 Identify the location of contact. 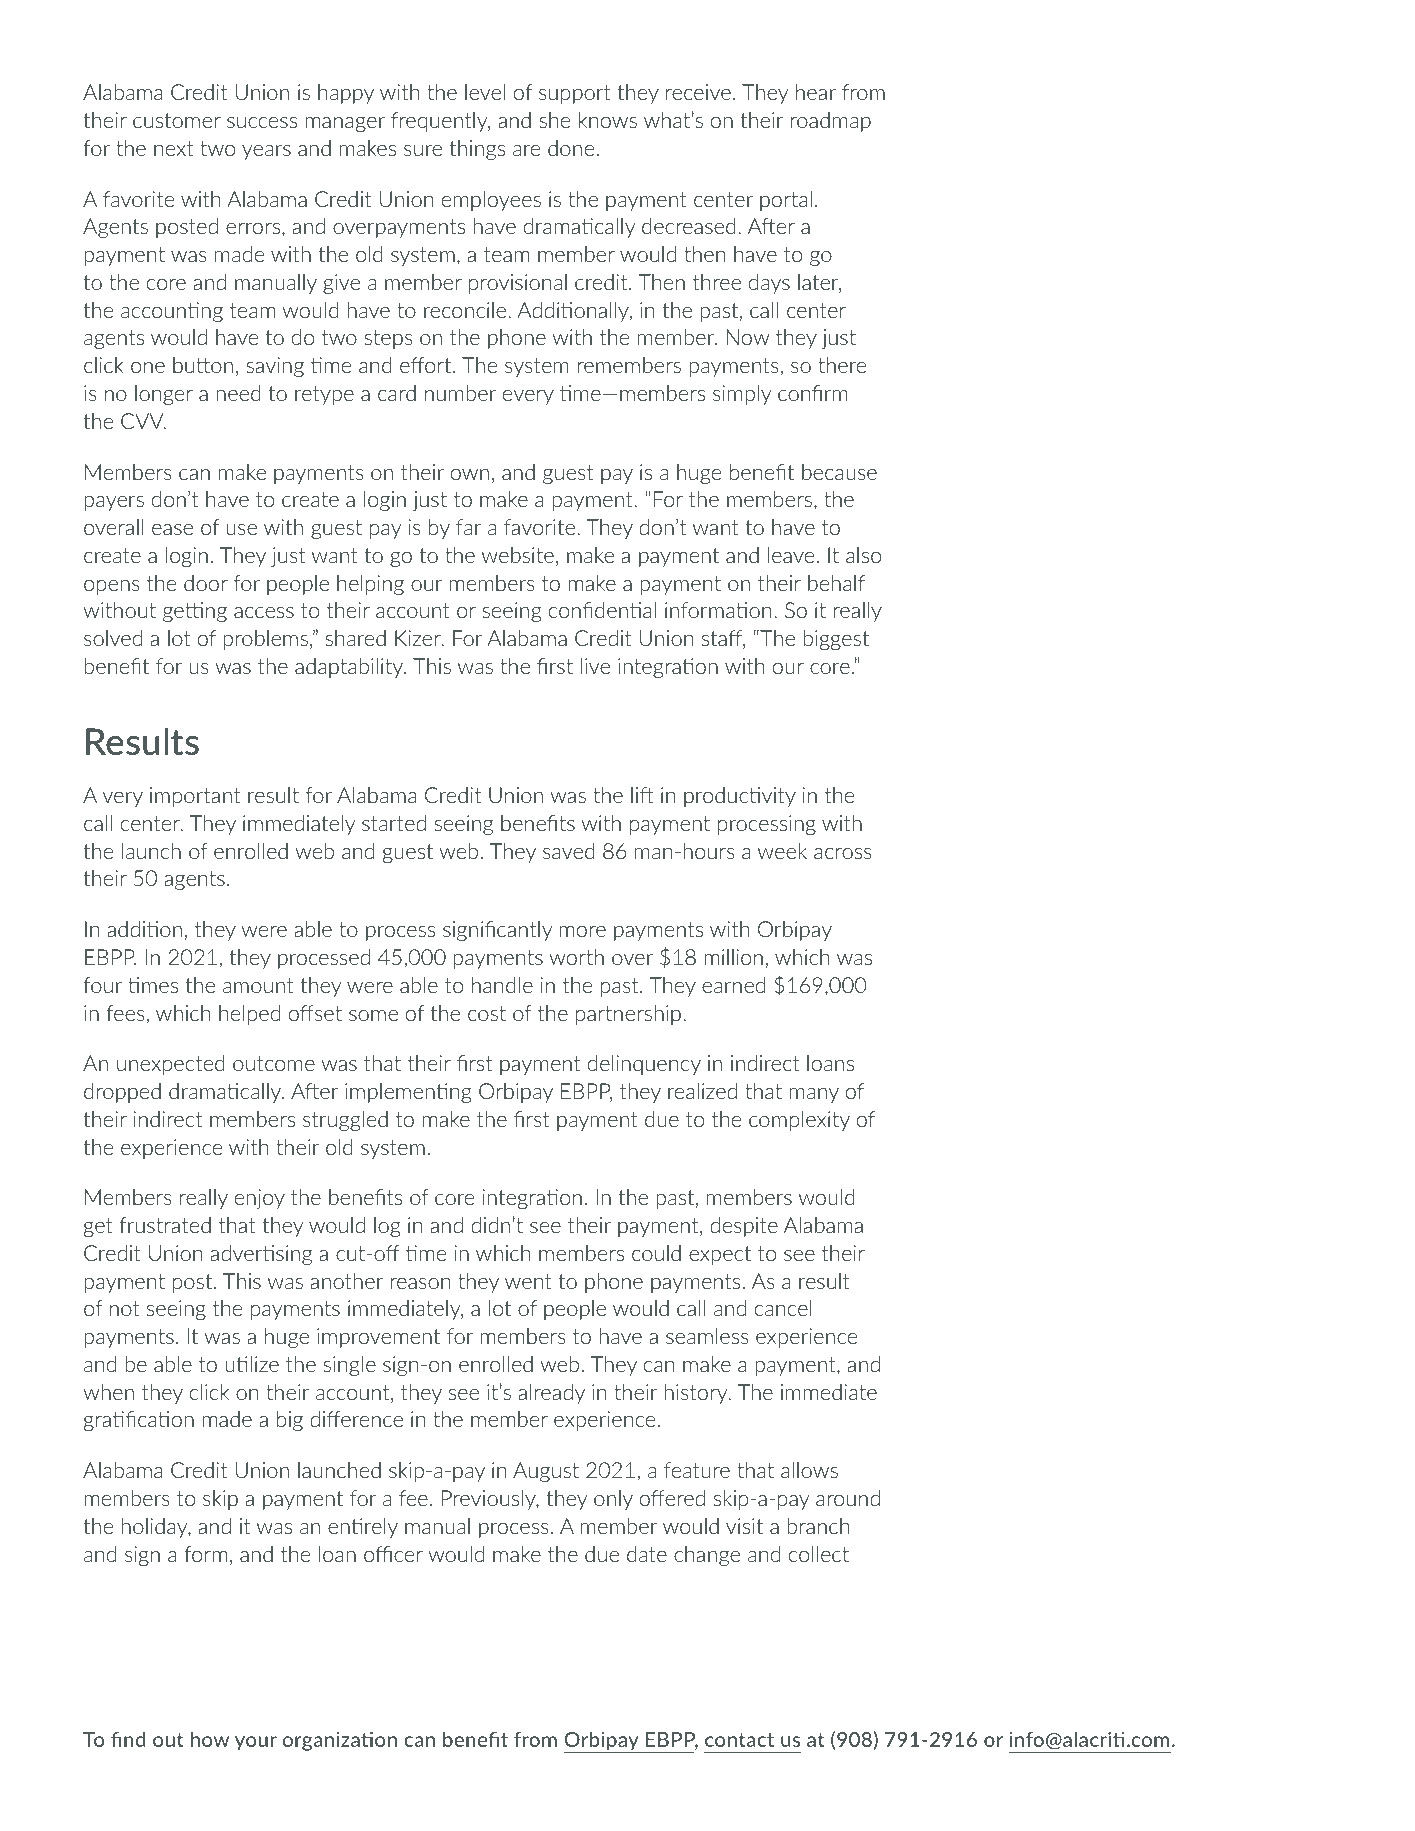
(739, 1740).
